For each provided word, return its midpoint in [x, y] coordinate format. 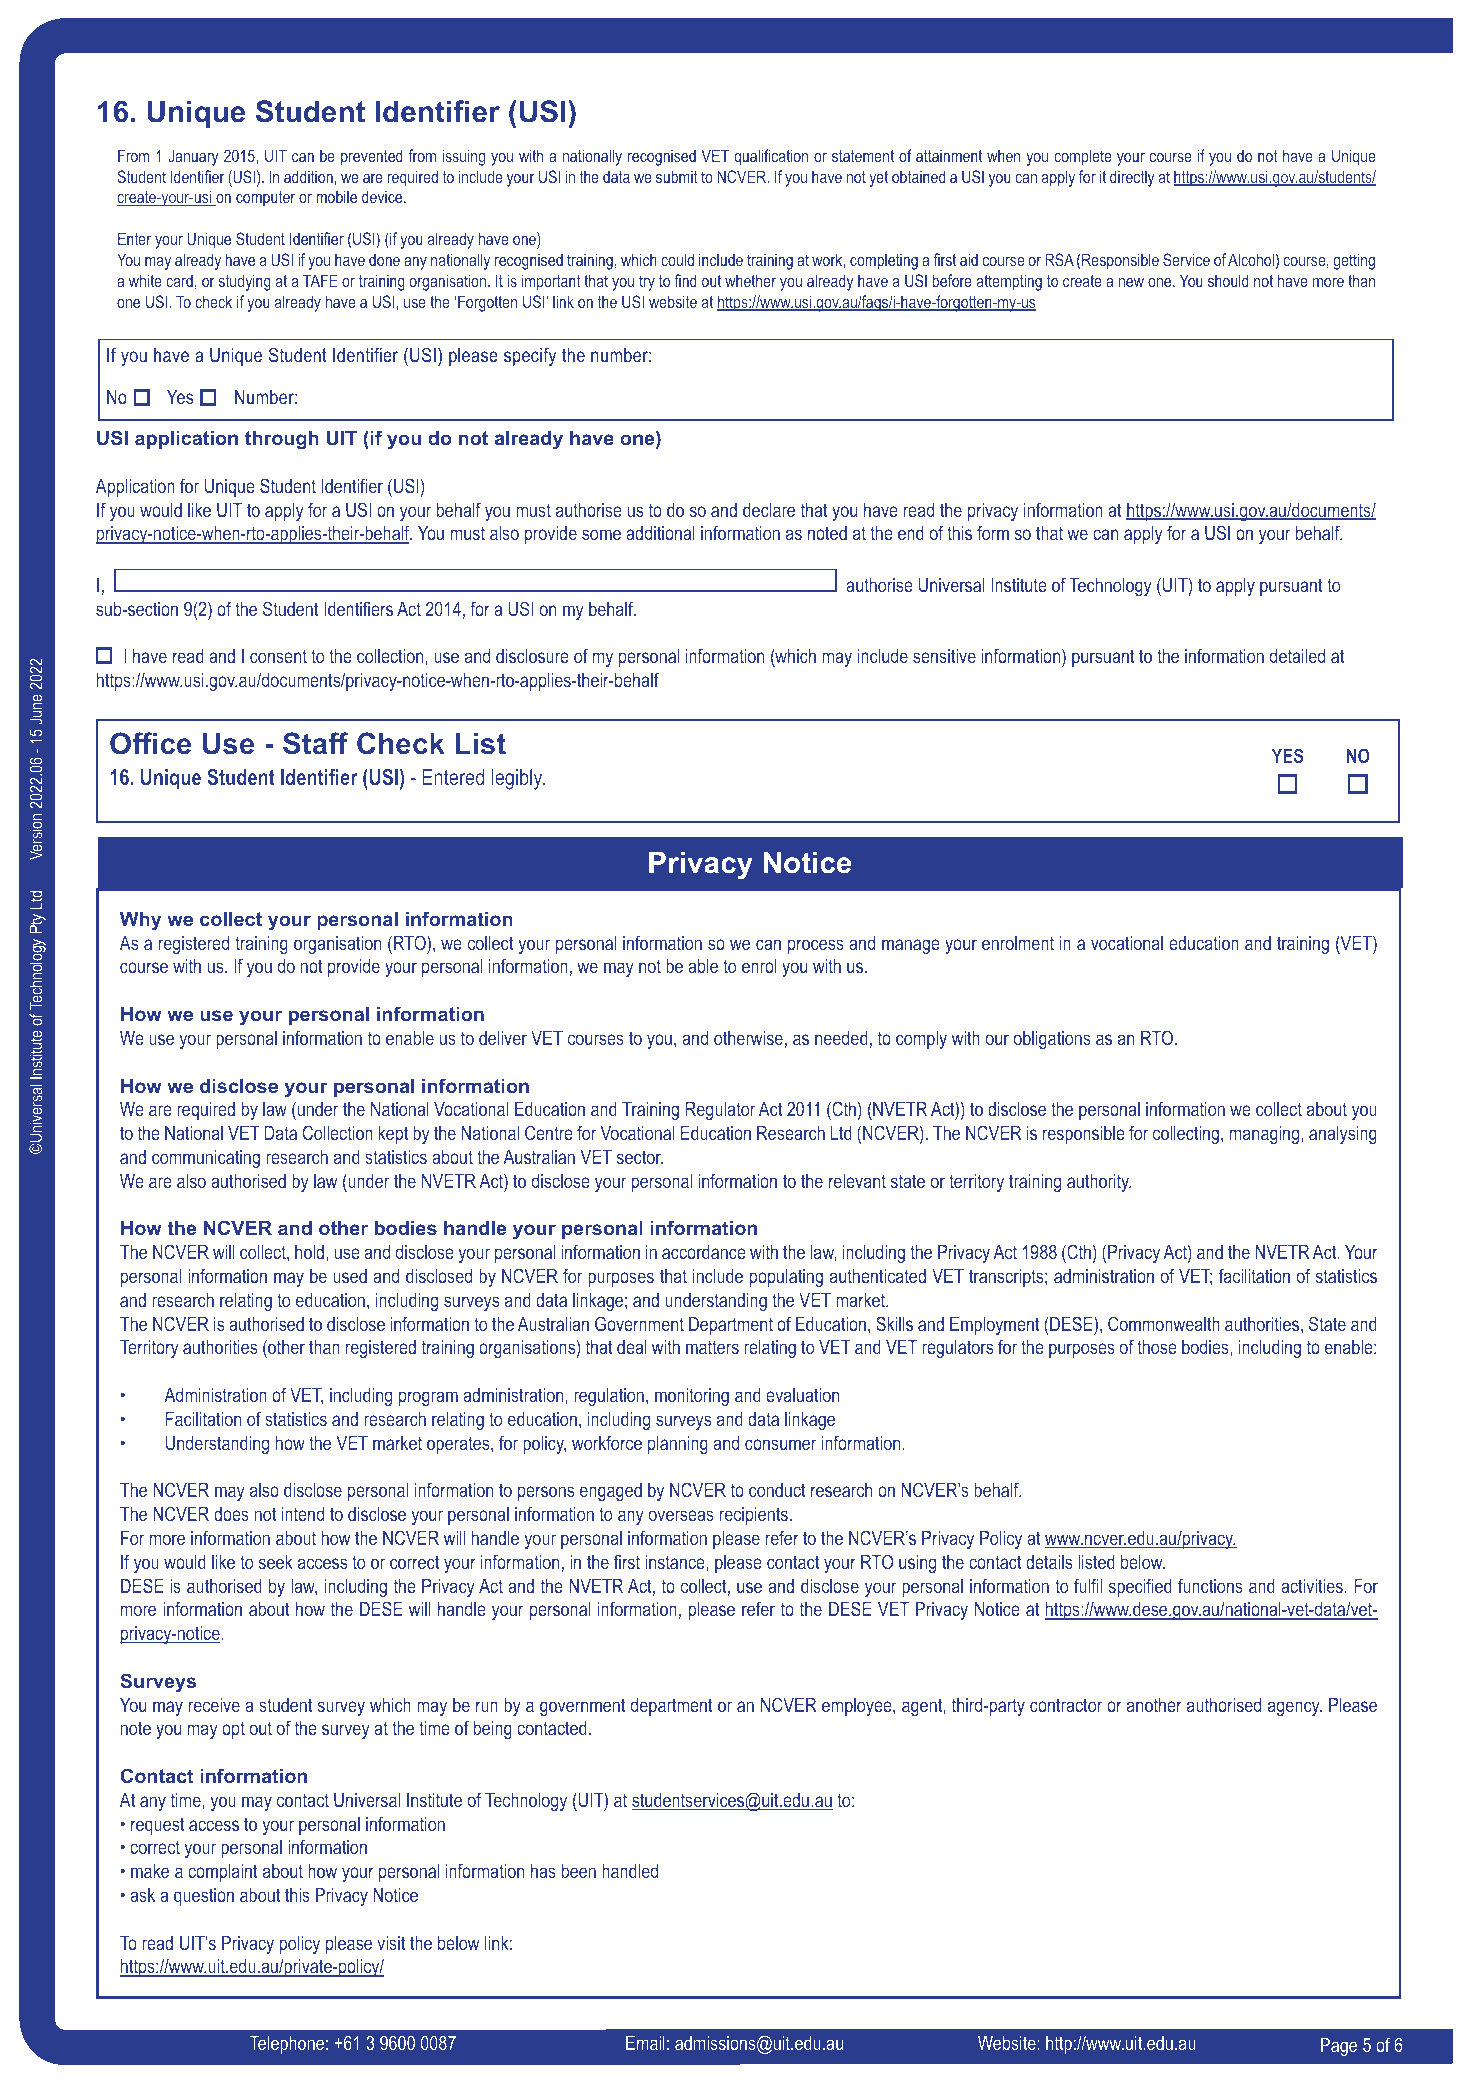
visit [391, 1943]
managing [1266, 1135]
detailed [1297, 656]
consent [278, 656]
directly [1132, 178]
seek [276, 1562]
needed [841, 1038]
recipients [754, 1516]
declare [769, 510]
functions [1210, 1585]
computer [265, 199]
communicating [206, 1159]
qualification [771, 157]
